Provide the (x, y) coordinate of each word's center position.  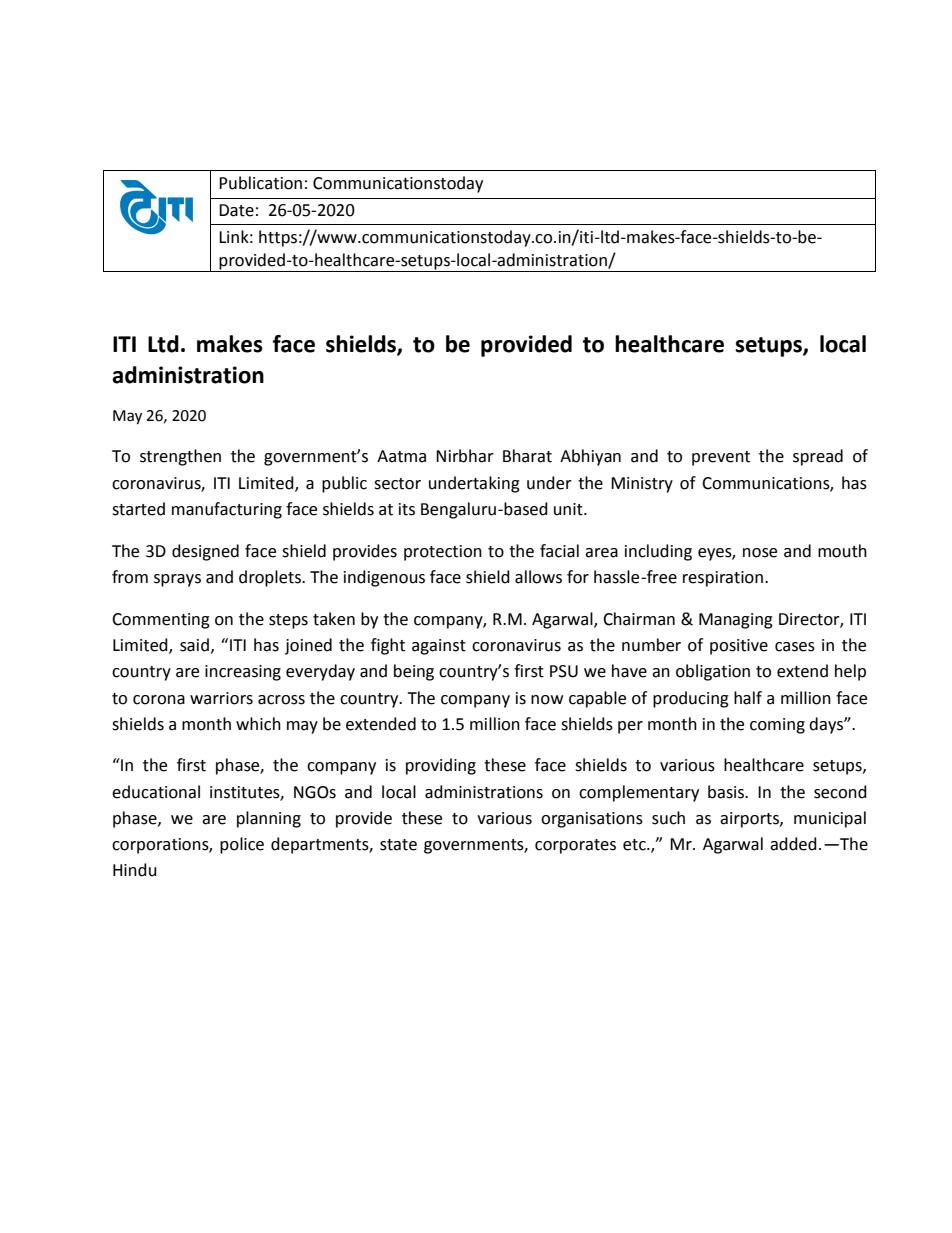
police (242, 845)
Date (236, 210)
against (439, 647)
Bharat (527, 456)
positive (739, 647)
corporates (575, 846)
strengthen (180, 457)
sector (397, 484)
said (194, 645)
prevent (721, 458)
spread (818, 457)
